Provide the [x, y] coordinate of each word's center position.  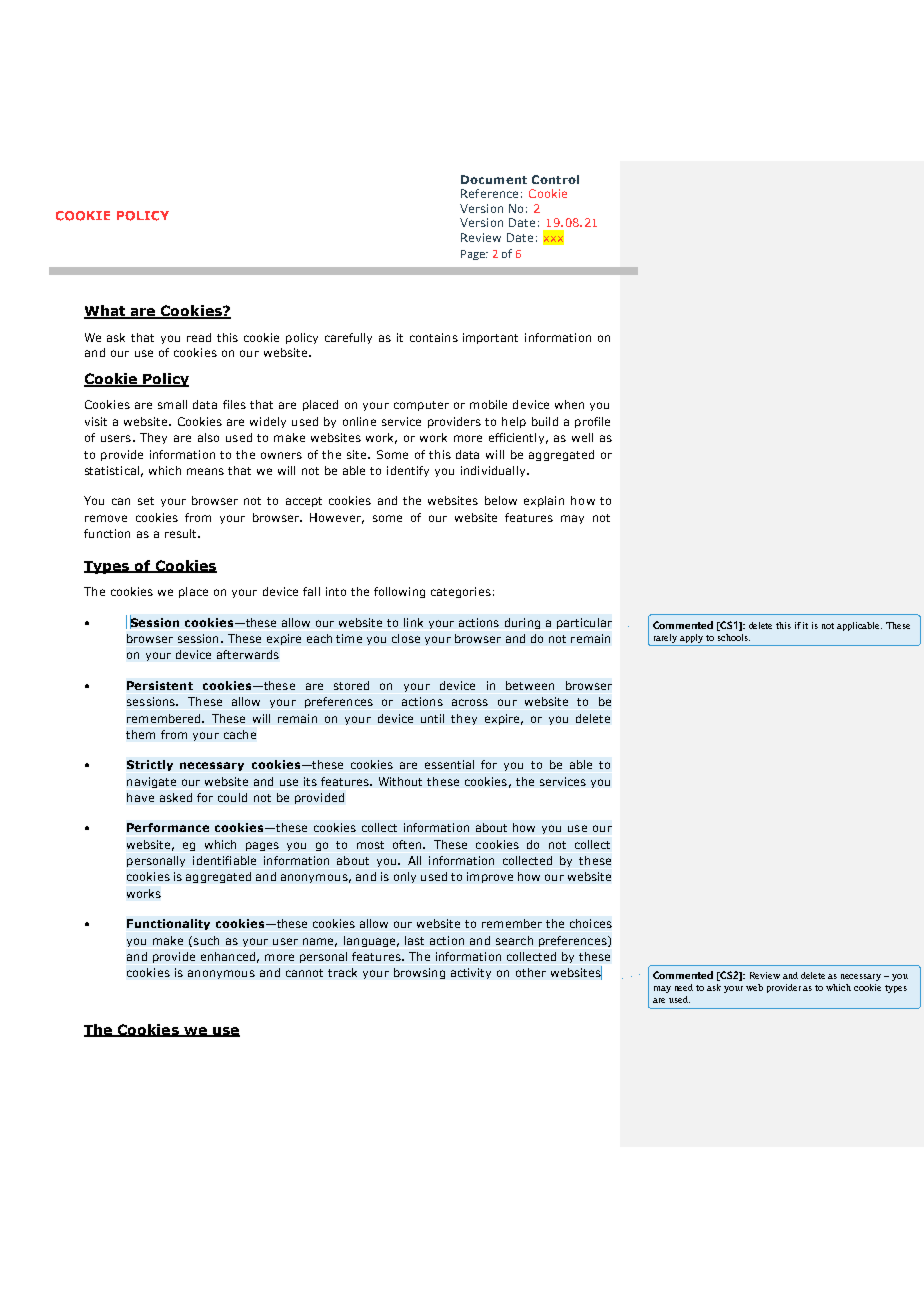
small [172, 404]
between [530, 685]
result [182, 533]
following [399, 592]
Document [494, 179]
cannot [304, 973]
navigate [151, 782]
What [106, 312]
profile [592, 422]
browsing [419, 973]
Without [400, 781]
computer [421, 406]
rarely [665, 638]
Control [555, 179]
